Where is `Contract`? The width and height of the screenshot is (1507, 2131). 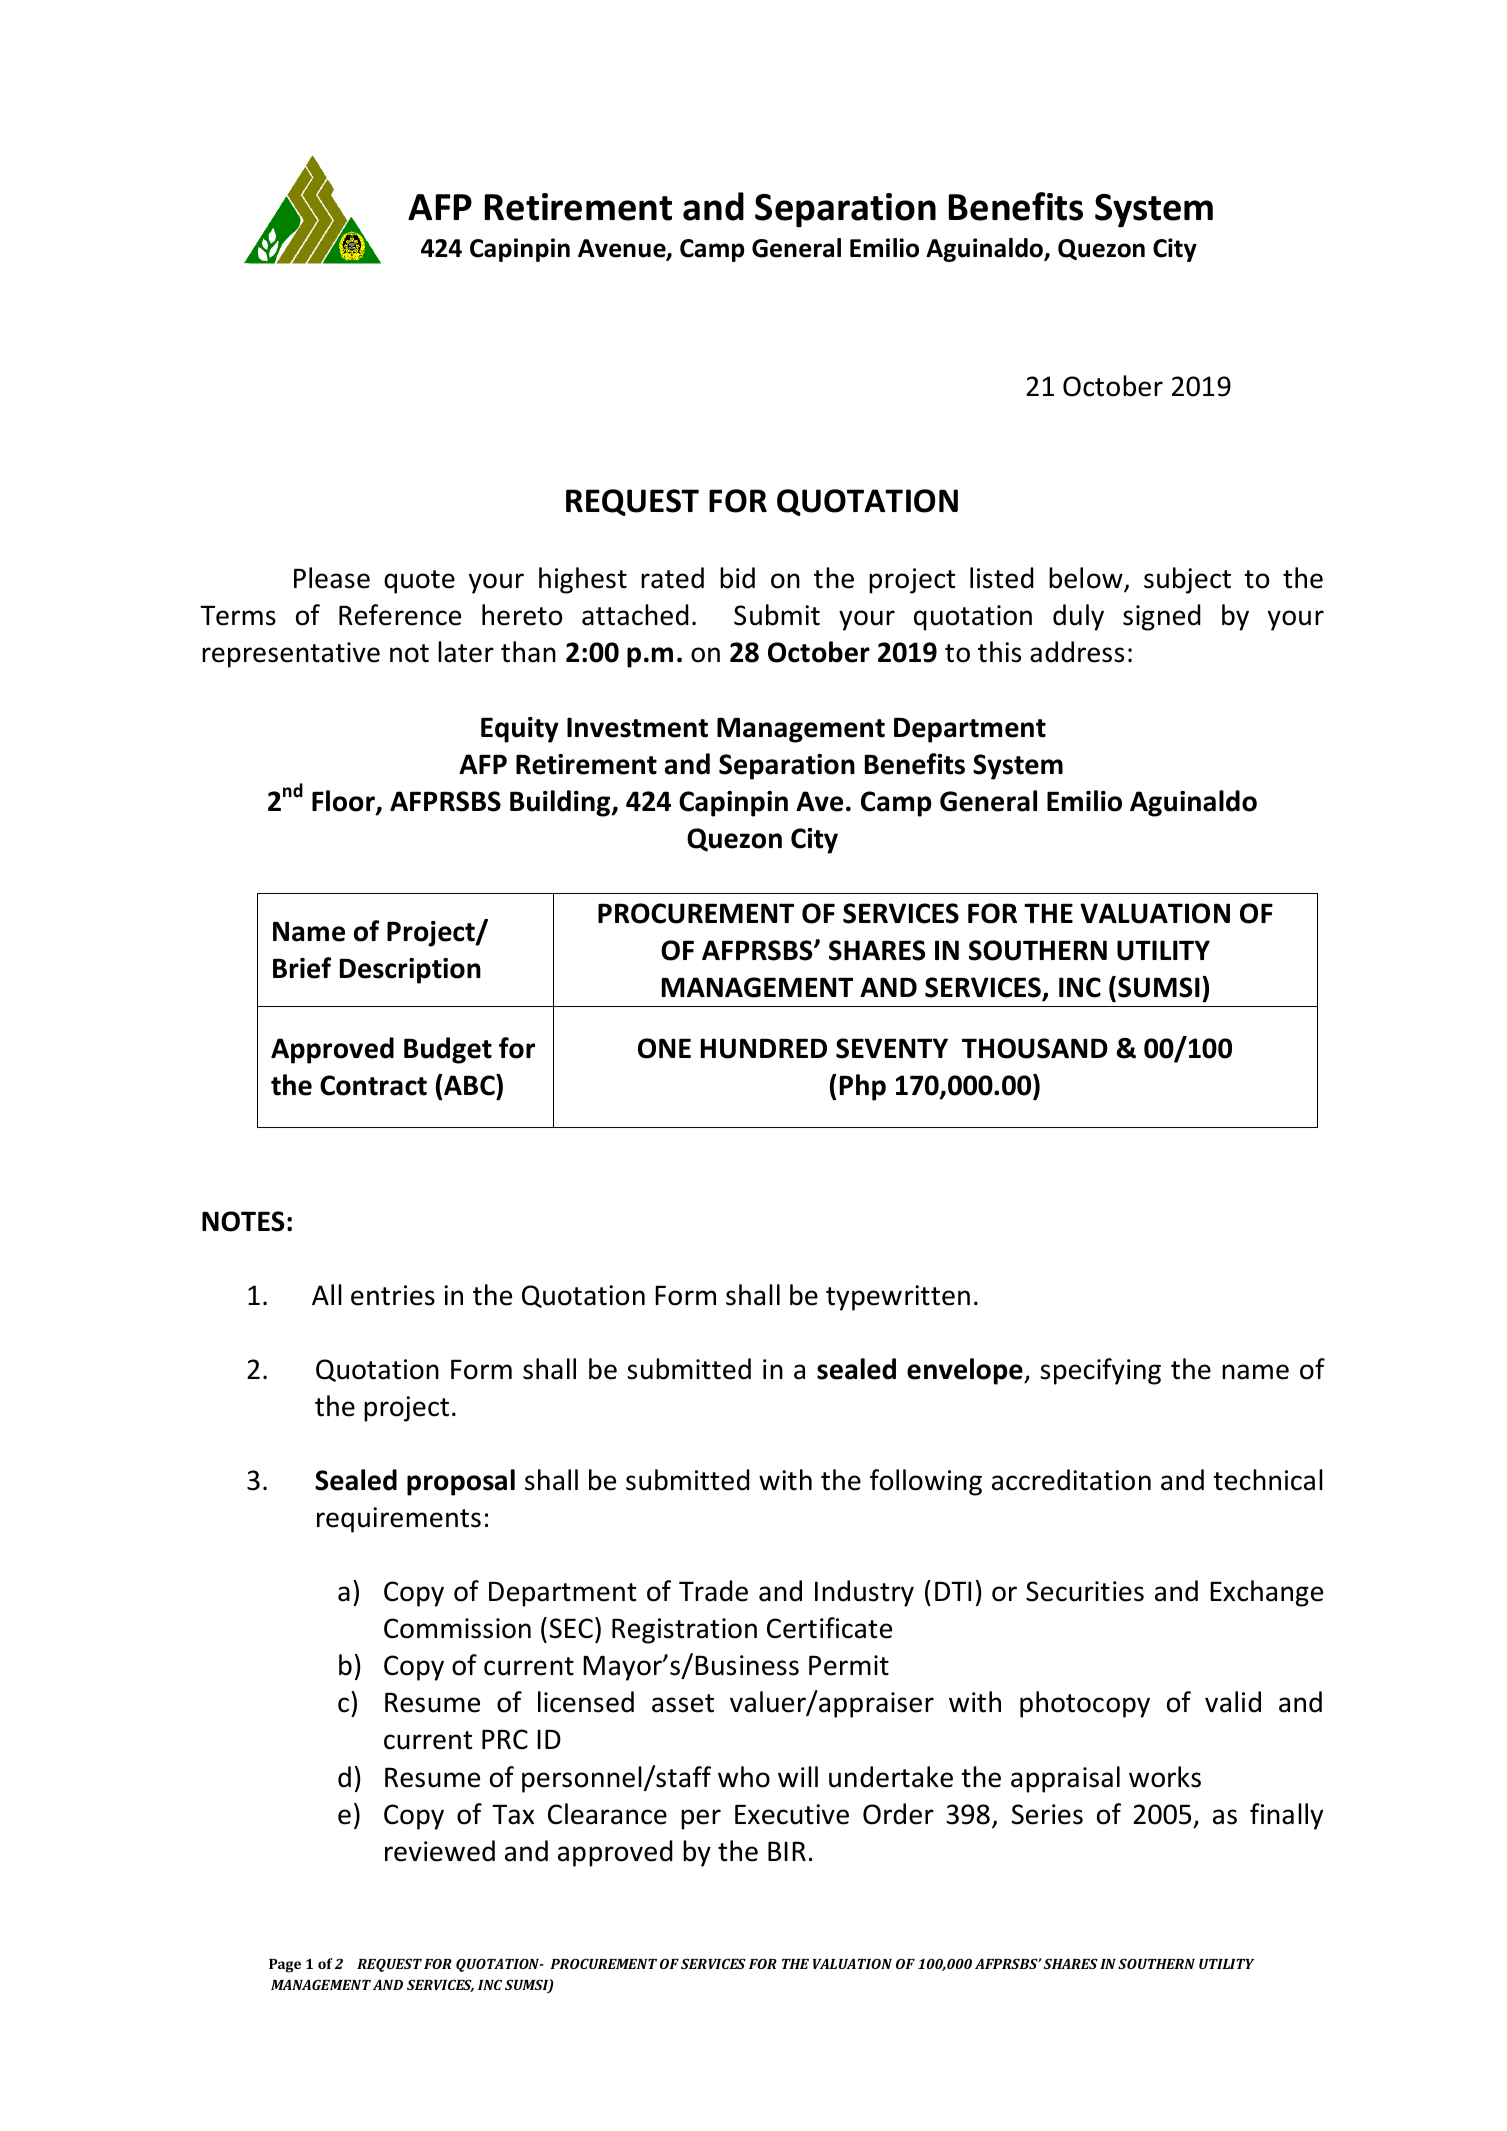 Contract is located at coordinates (373, 1085).
